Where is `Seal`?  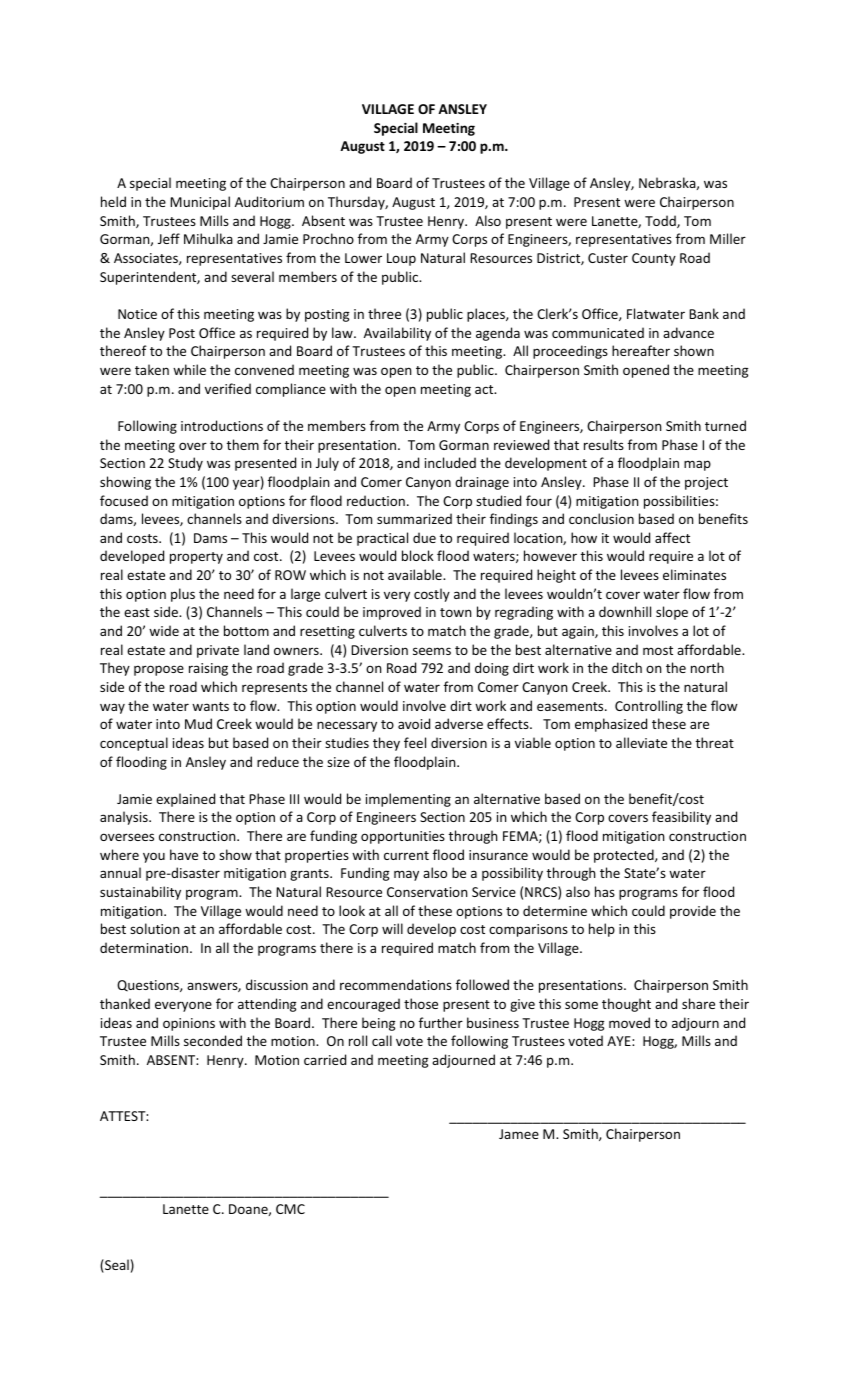
Seal is located at coordinates (116, 1266).
